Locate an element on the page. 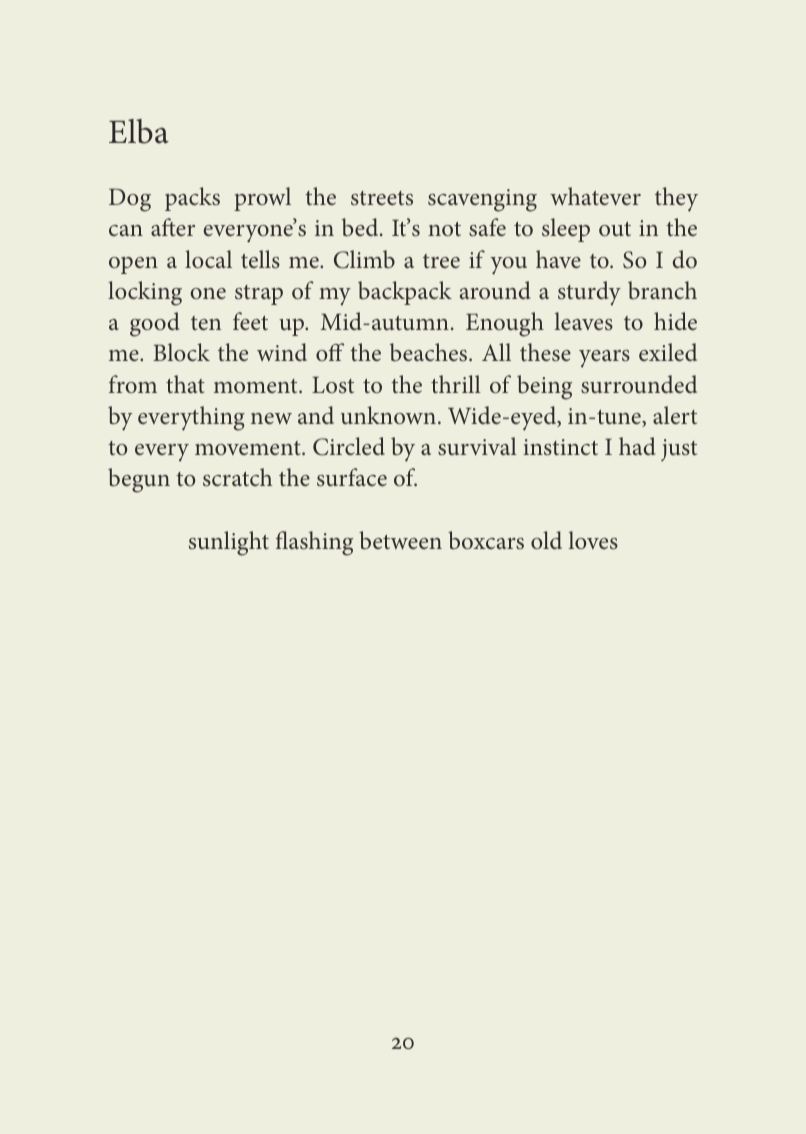 The image size is (806, 1134). Elba is located at coordinates (139, 131).
